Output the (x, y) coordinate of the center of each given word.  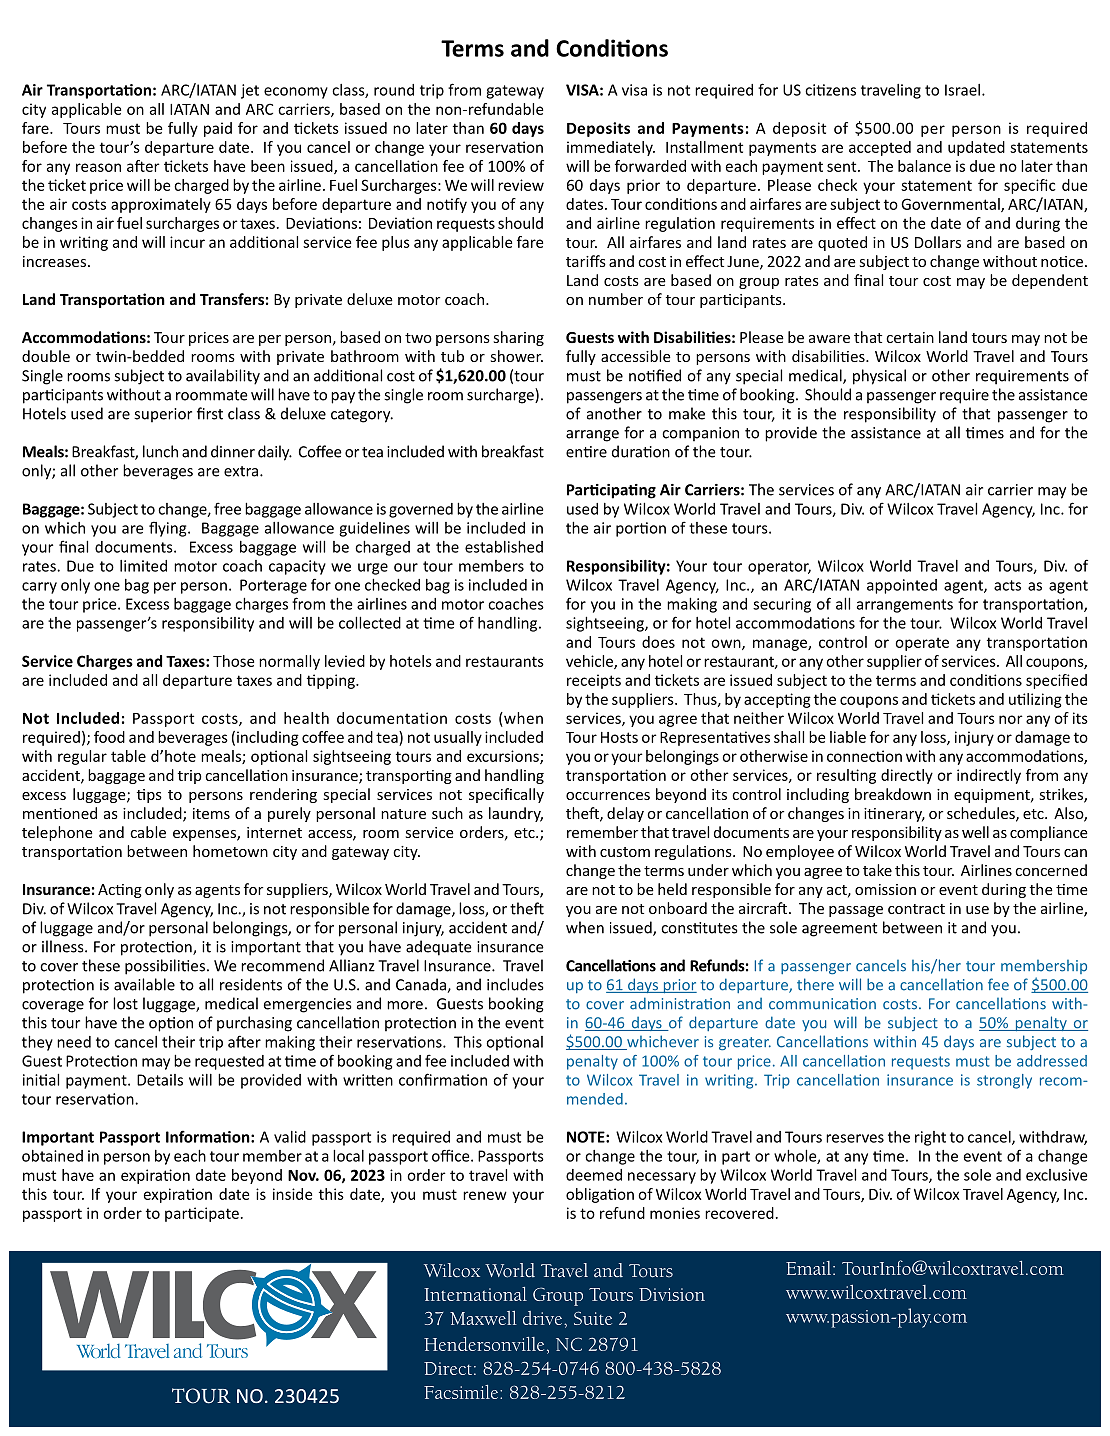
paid (218, 129)
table (128, 756)
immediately (611, 148)
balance (924, 166)
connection (864, 756)
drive (544, 1318)
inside (292, 1194)
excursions (504, 757)
